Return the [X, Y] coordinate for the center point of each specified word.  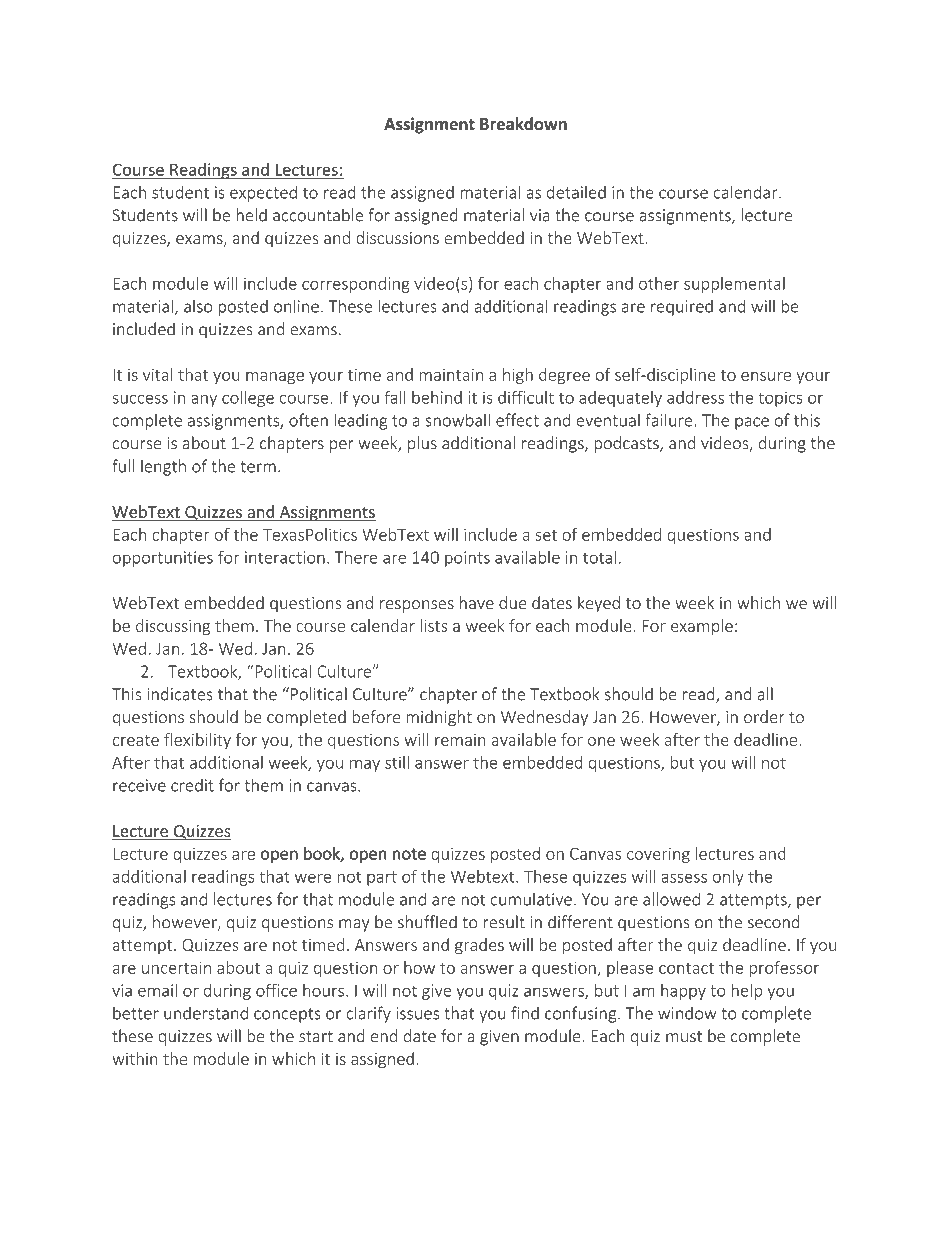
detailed [576, 192]
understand [206, 1013]
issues [417, 1013]
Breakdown [523, 124]
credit [192, 785]
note [409, 854]
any [204, 400]
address [695, 397]
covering [658, 855]
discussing [173, 627]
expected [263, 194]
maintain [451, 375]
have [477, 602]
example [702, 627]
